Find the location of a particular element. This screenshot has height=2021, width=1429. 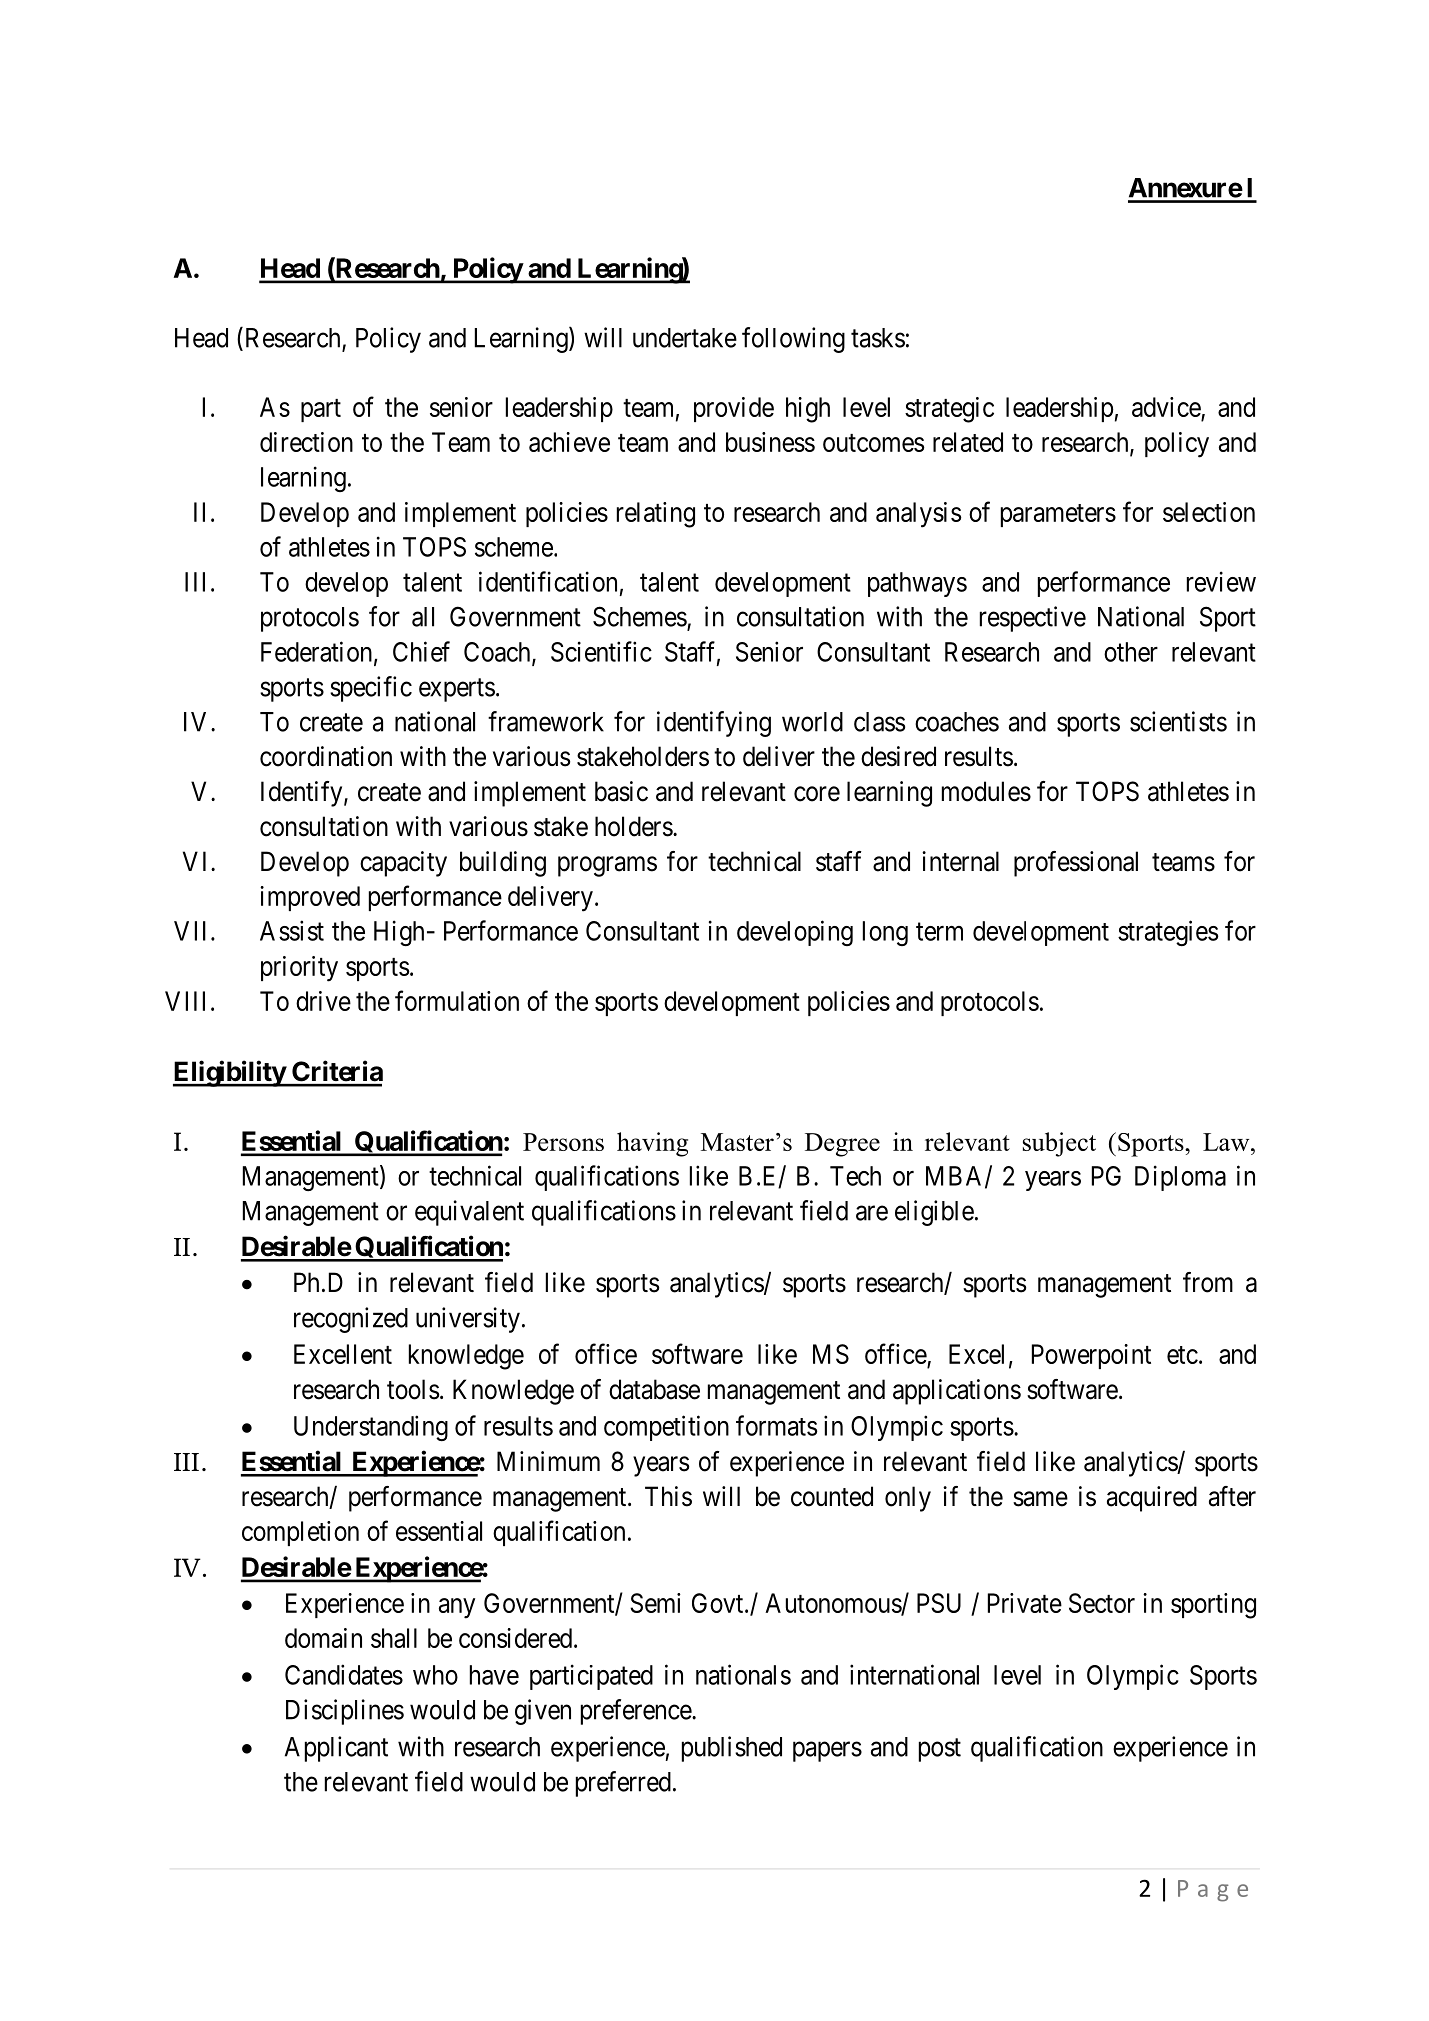

Powerpoint is located at coordinates (1091, 1356).
